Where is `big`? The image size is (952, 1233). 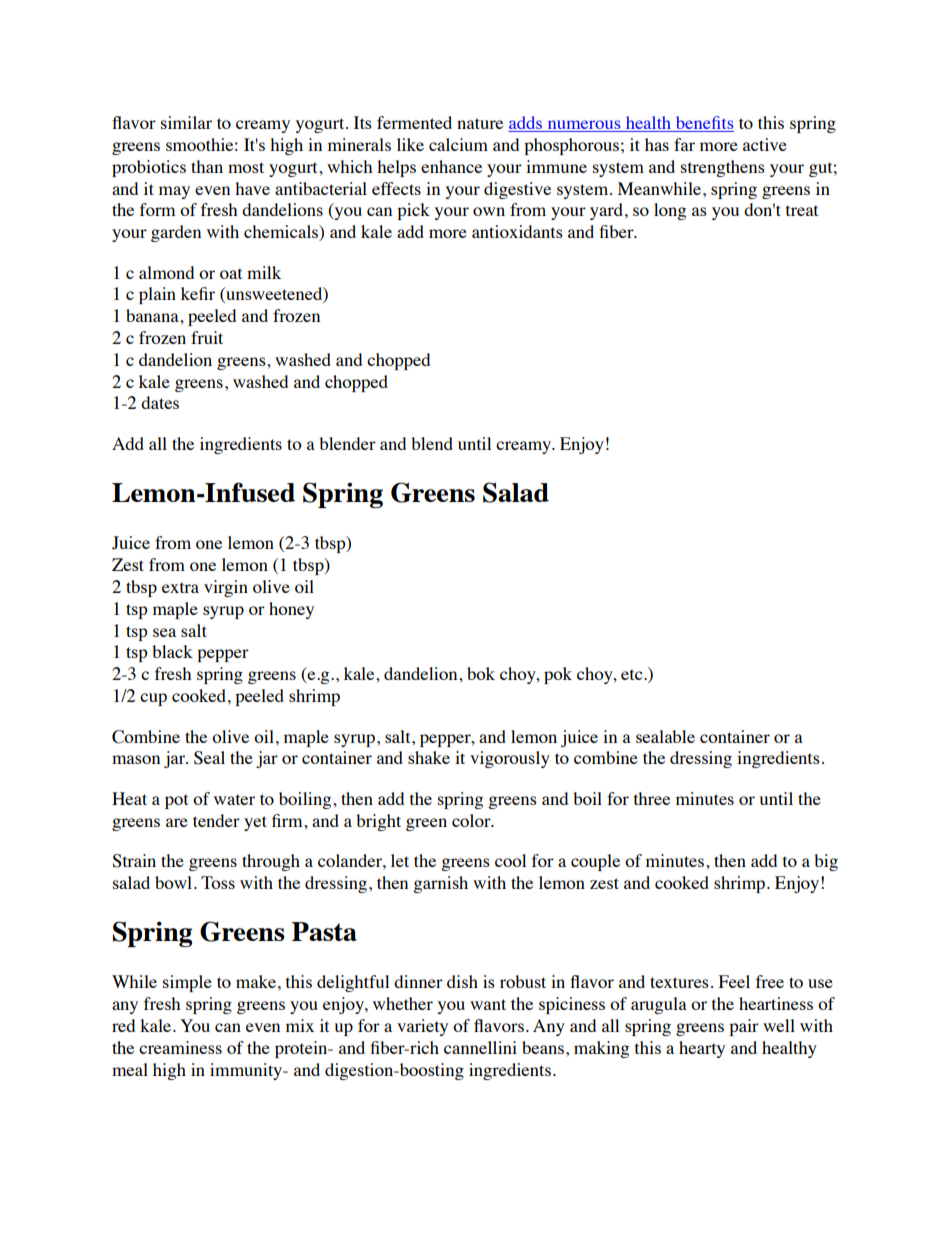
big is located at coordinates (826, 862).
